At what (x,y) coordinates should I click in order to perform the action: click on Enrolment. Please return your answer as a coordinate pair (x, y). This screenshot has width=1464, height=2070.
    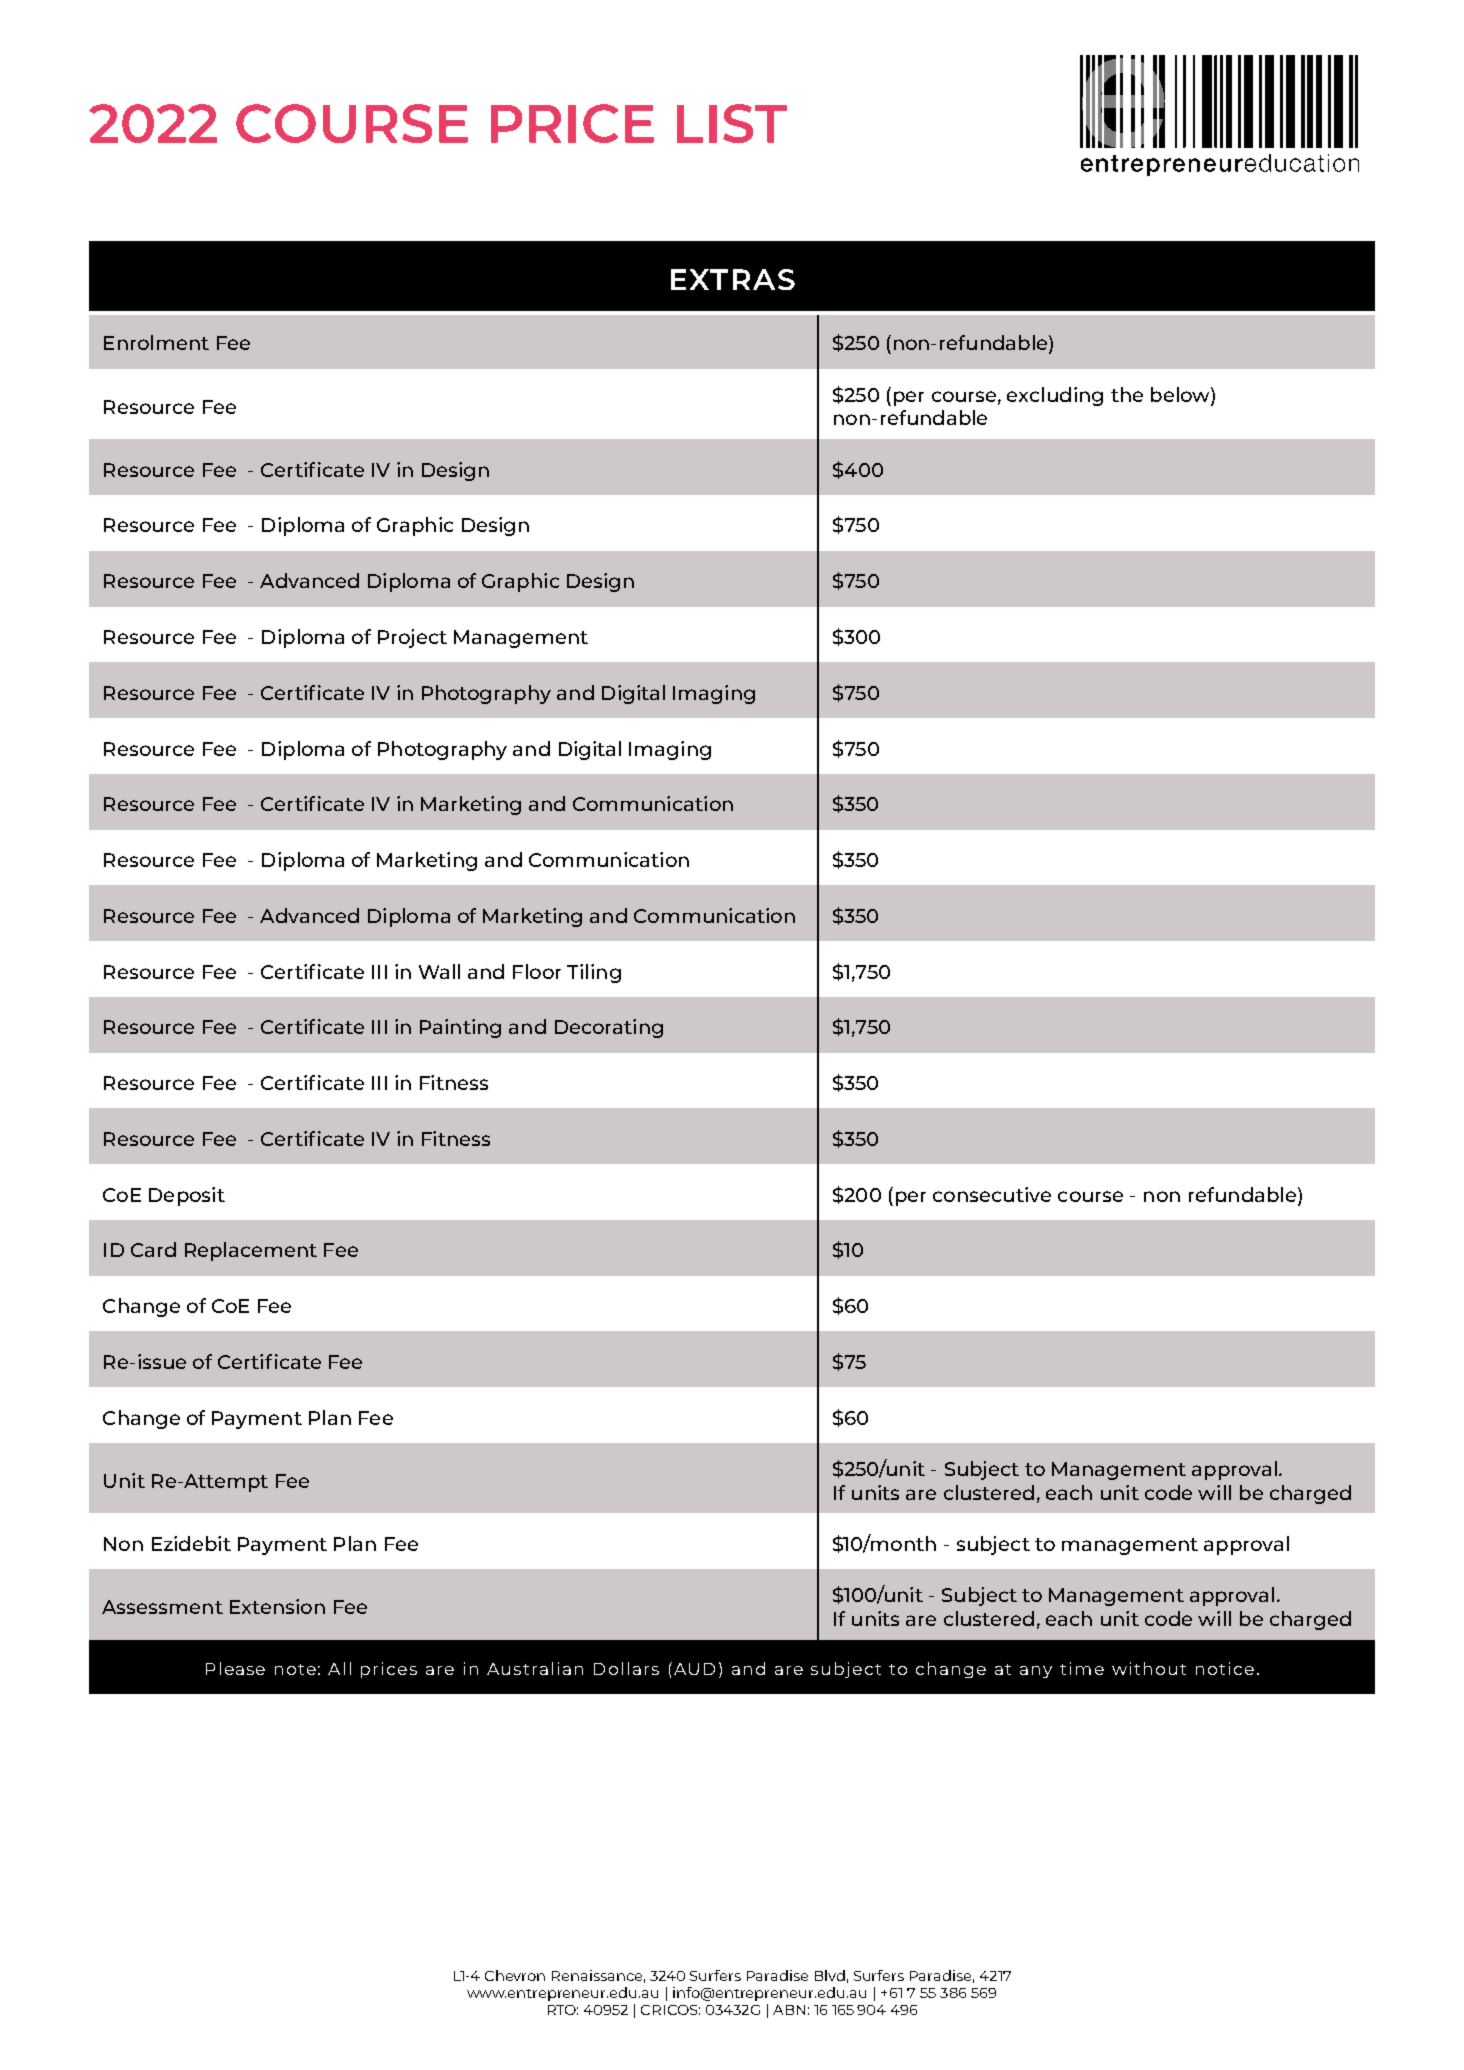
    Looking at the image, I should click on (156, 342).
